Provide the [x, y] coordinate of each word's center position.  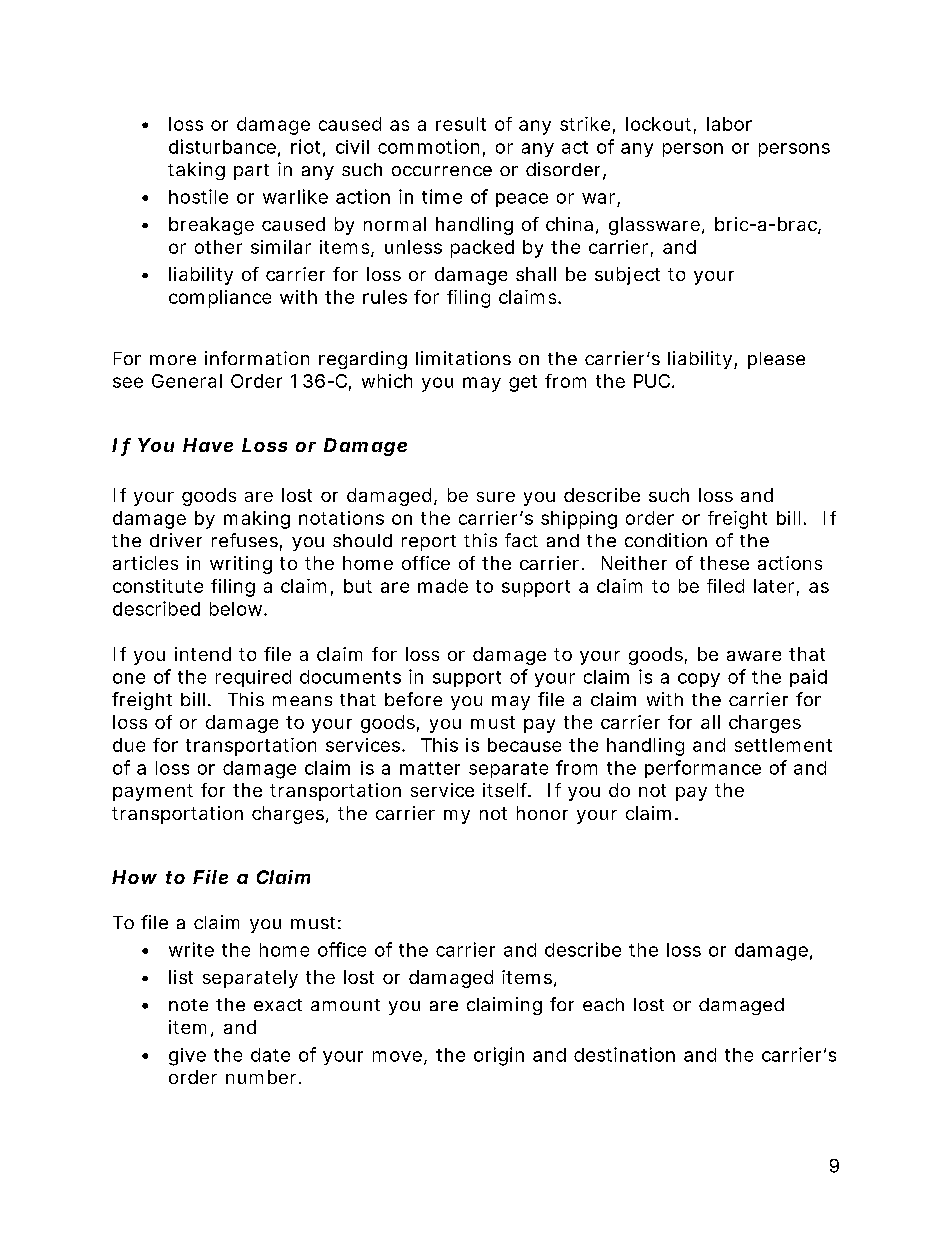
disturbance [222, 146]
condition [666, 540]
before [413, 699]
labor [729, 124]
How [134, 877]
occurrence [442, 171]
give [187, 1057]
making [257, 520]
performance [703, 769]
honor [542, 813]
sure [496, 497]
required [253, 678]
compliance [220, 299]
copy [699, 680]
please [776, 360]
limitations [463, 358]
